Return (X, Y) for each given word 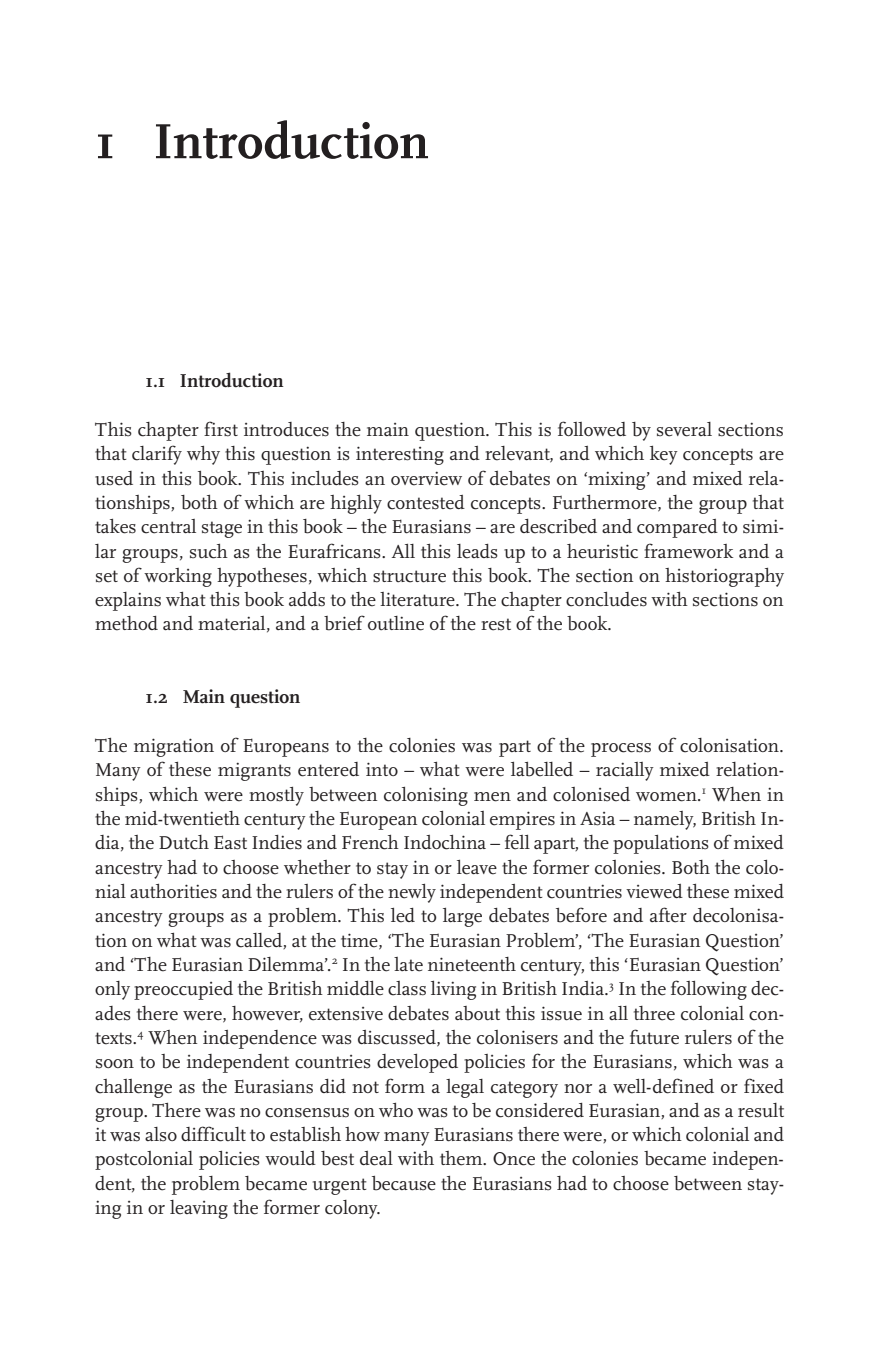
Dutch (184, 842)
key (664, 455)
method (126, 623)
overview (426, 478)
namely (665, 820)
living (453, 990)
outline (396, 623)
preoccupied (183, 990)
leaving (199, 1209)
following (709, 990)
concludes (606, 599)
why (203, 455)
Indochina (445, 842)
